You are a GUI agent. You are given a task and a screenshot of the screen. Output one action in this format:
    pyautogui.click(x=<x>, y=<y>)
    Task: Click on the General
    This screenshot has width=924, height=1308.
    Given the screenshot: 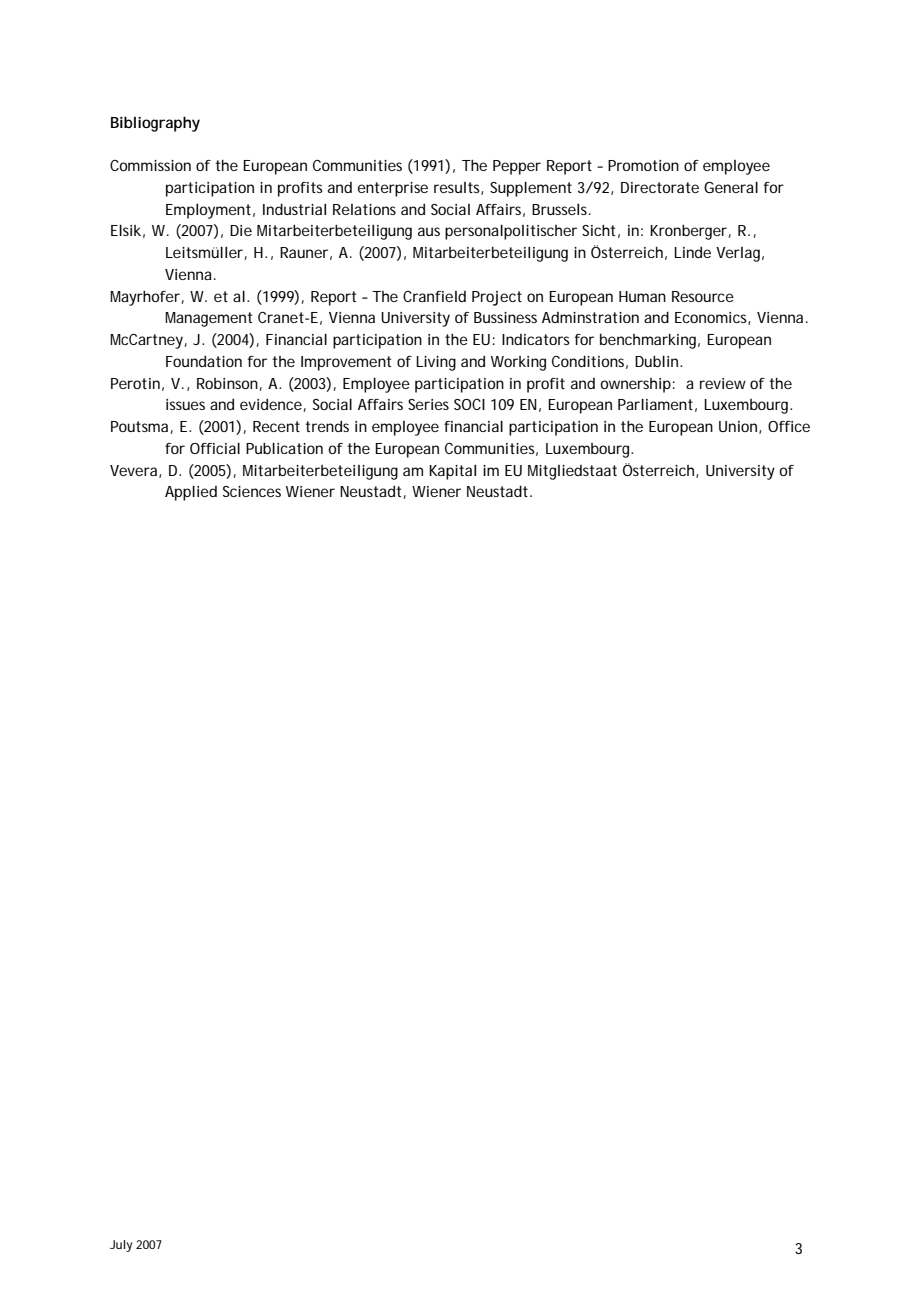 What is the action you would take?
    pyautogui.click(x=731, y=187)
